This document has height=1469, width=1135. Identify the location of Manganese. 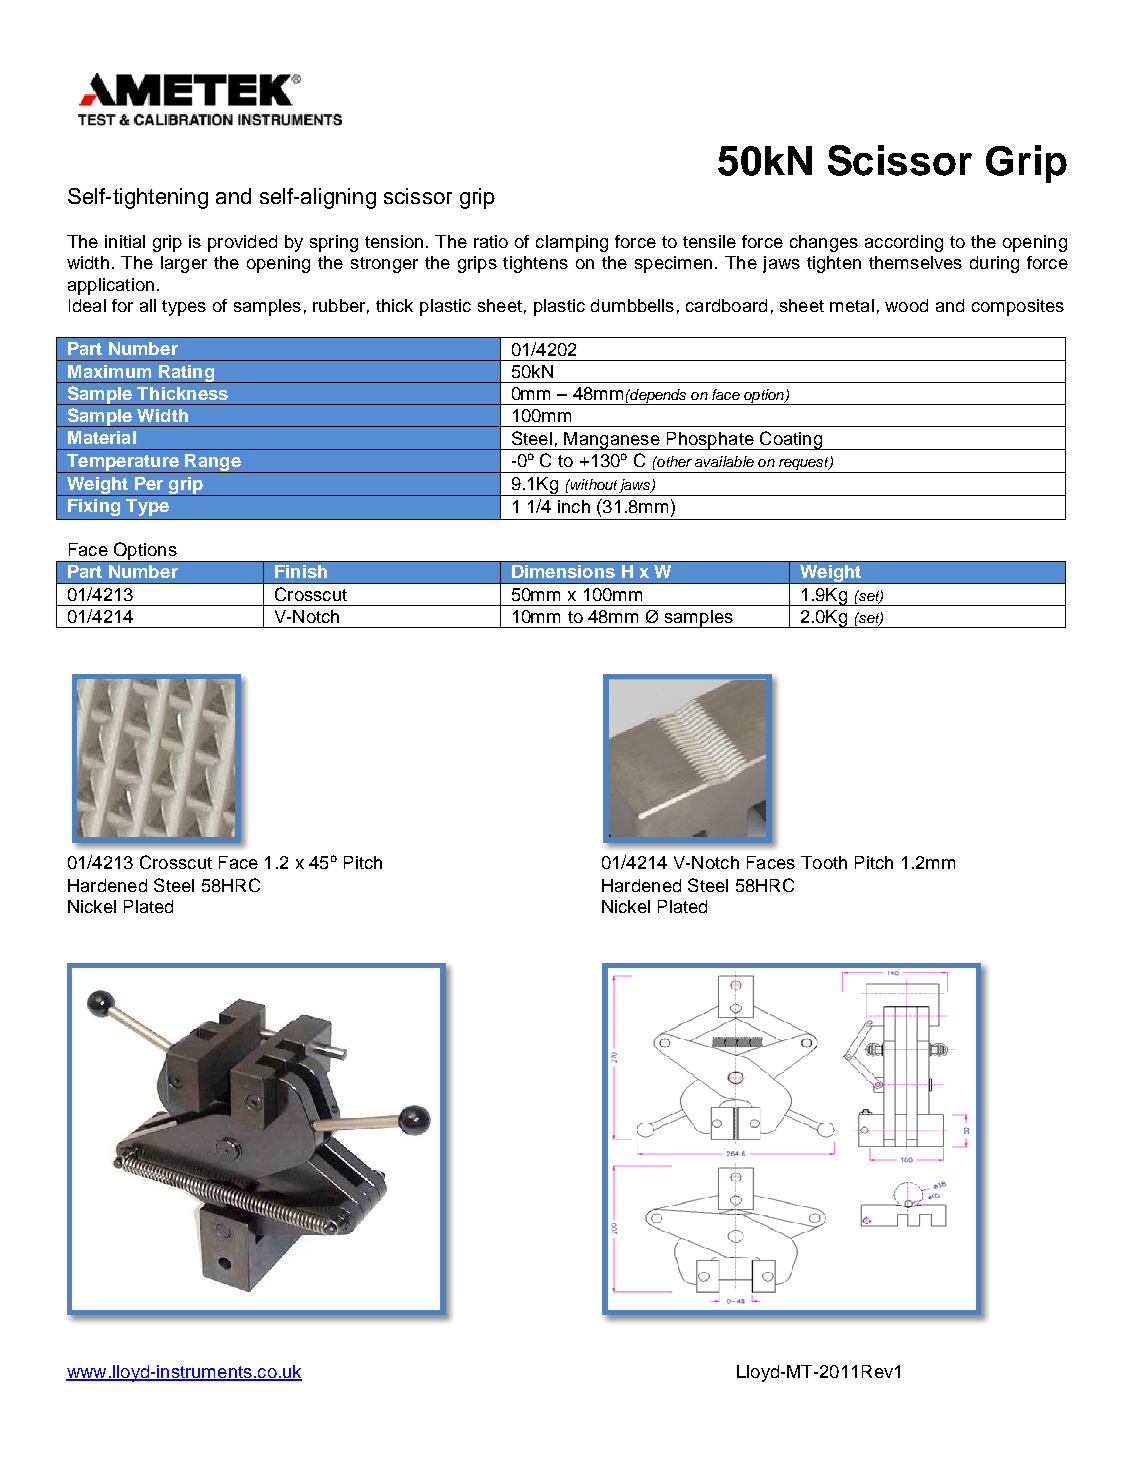
(612, 441).
